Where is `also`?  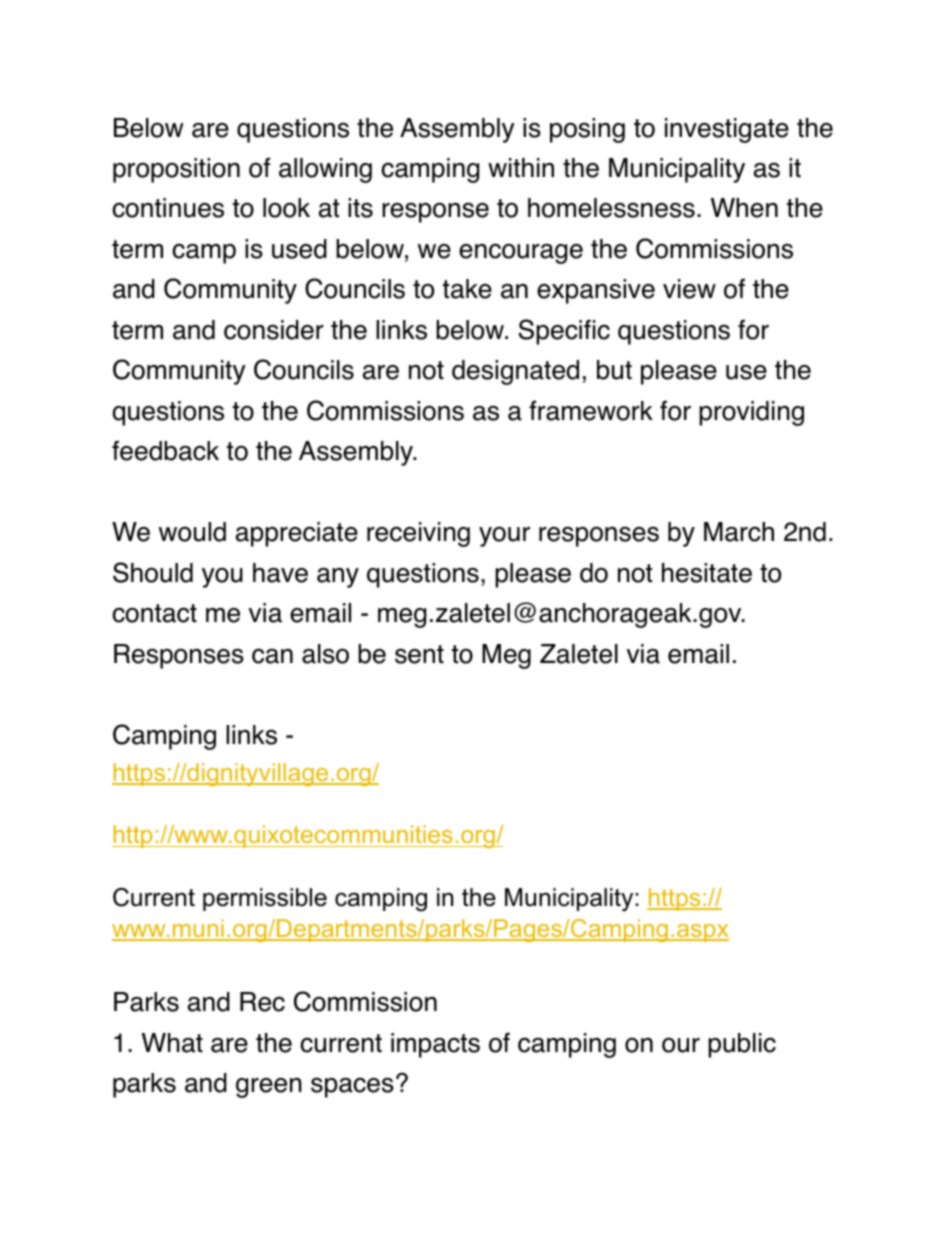 also is located at coordinates (325, 654).
